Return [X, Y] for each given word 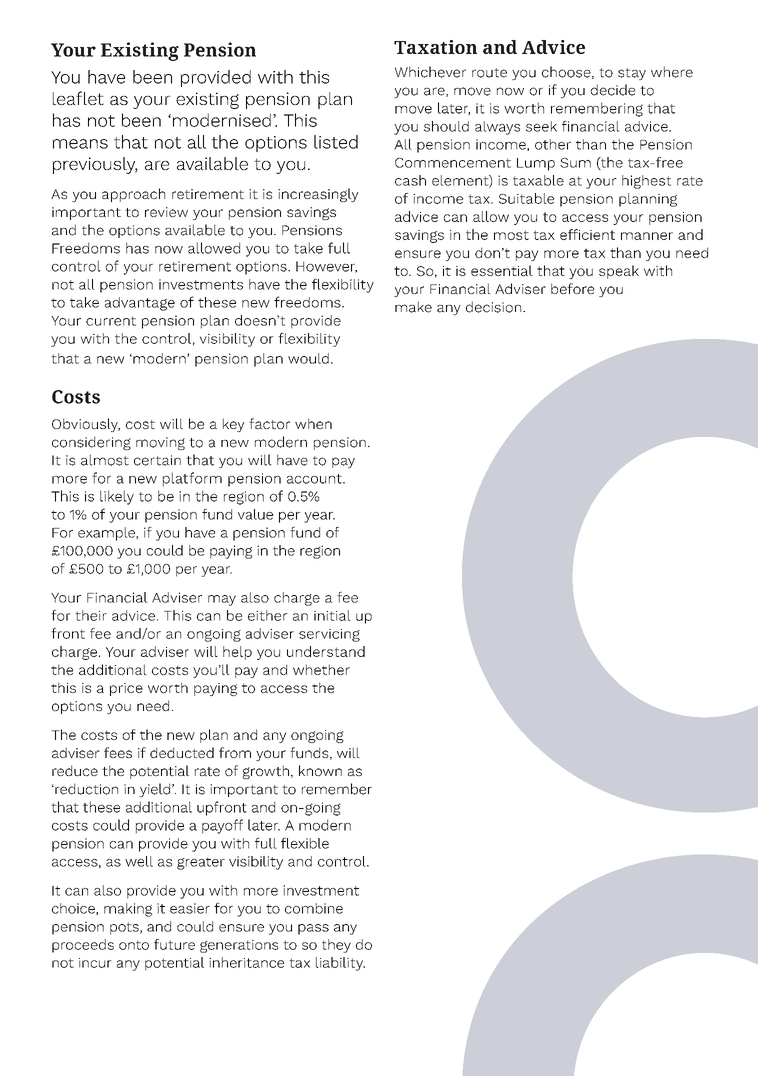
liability [340, 964]
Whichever [430, 72]
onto [134, 945]
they [336, 946]
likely [117, 497]
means [80, 144]
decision [495, 307]
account [315, 479]
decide [613, 90]
